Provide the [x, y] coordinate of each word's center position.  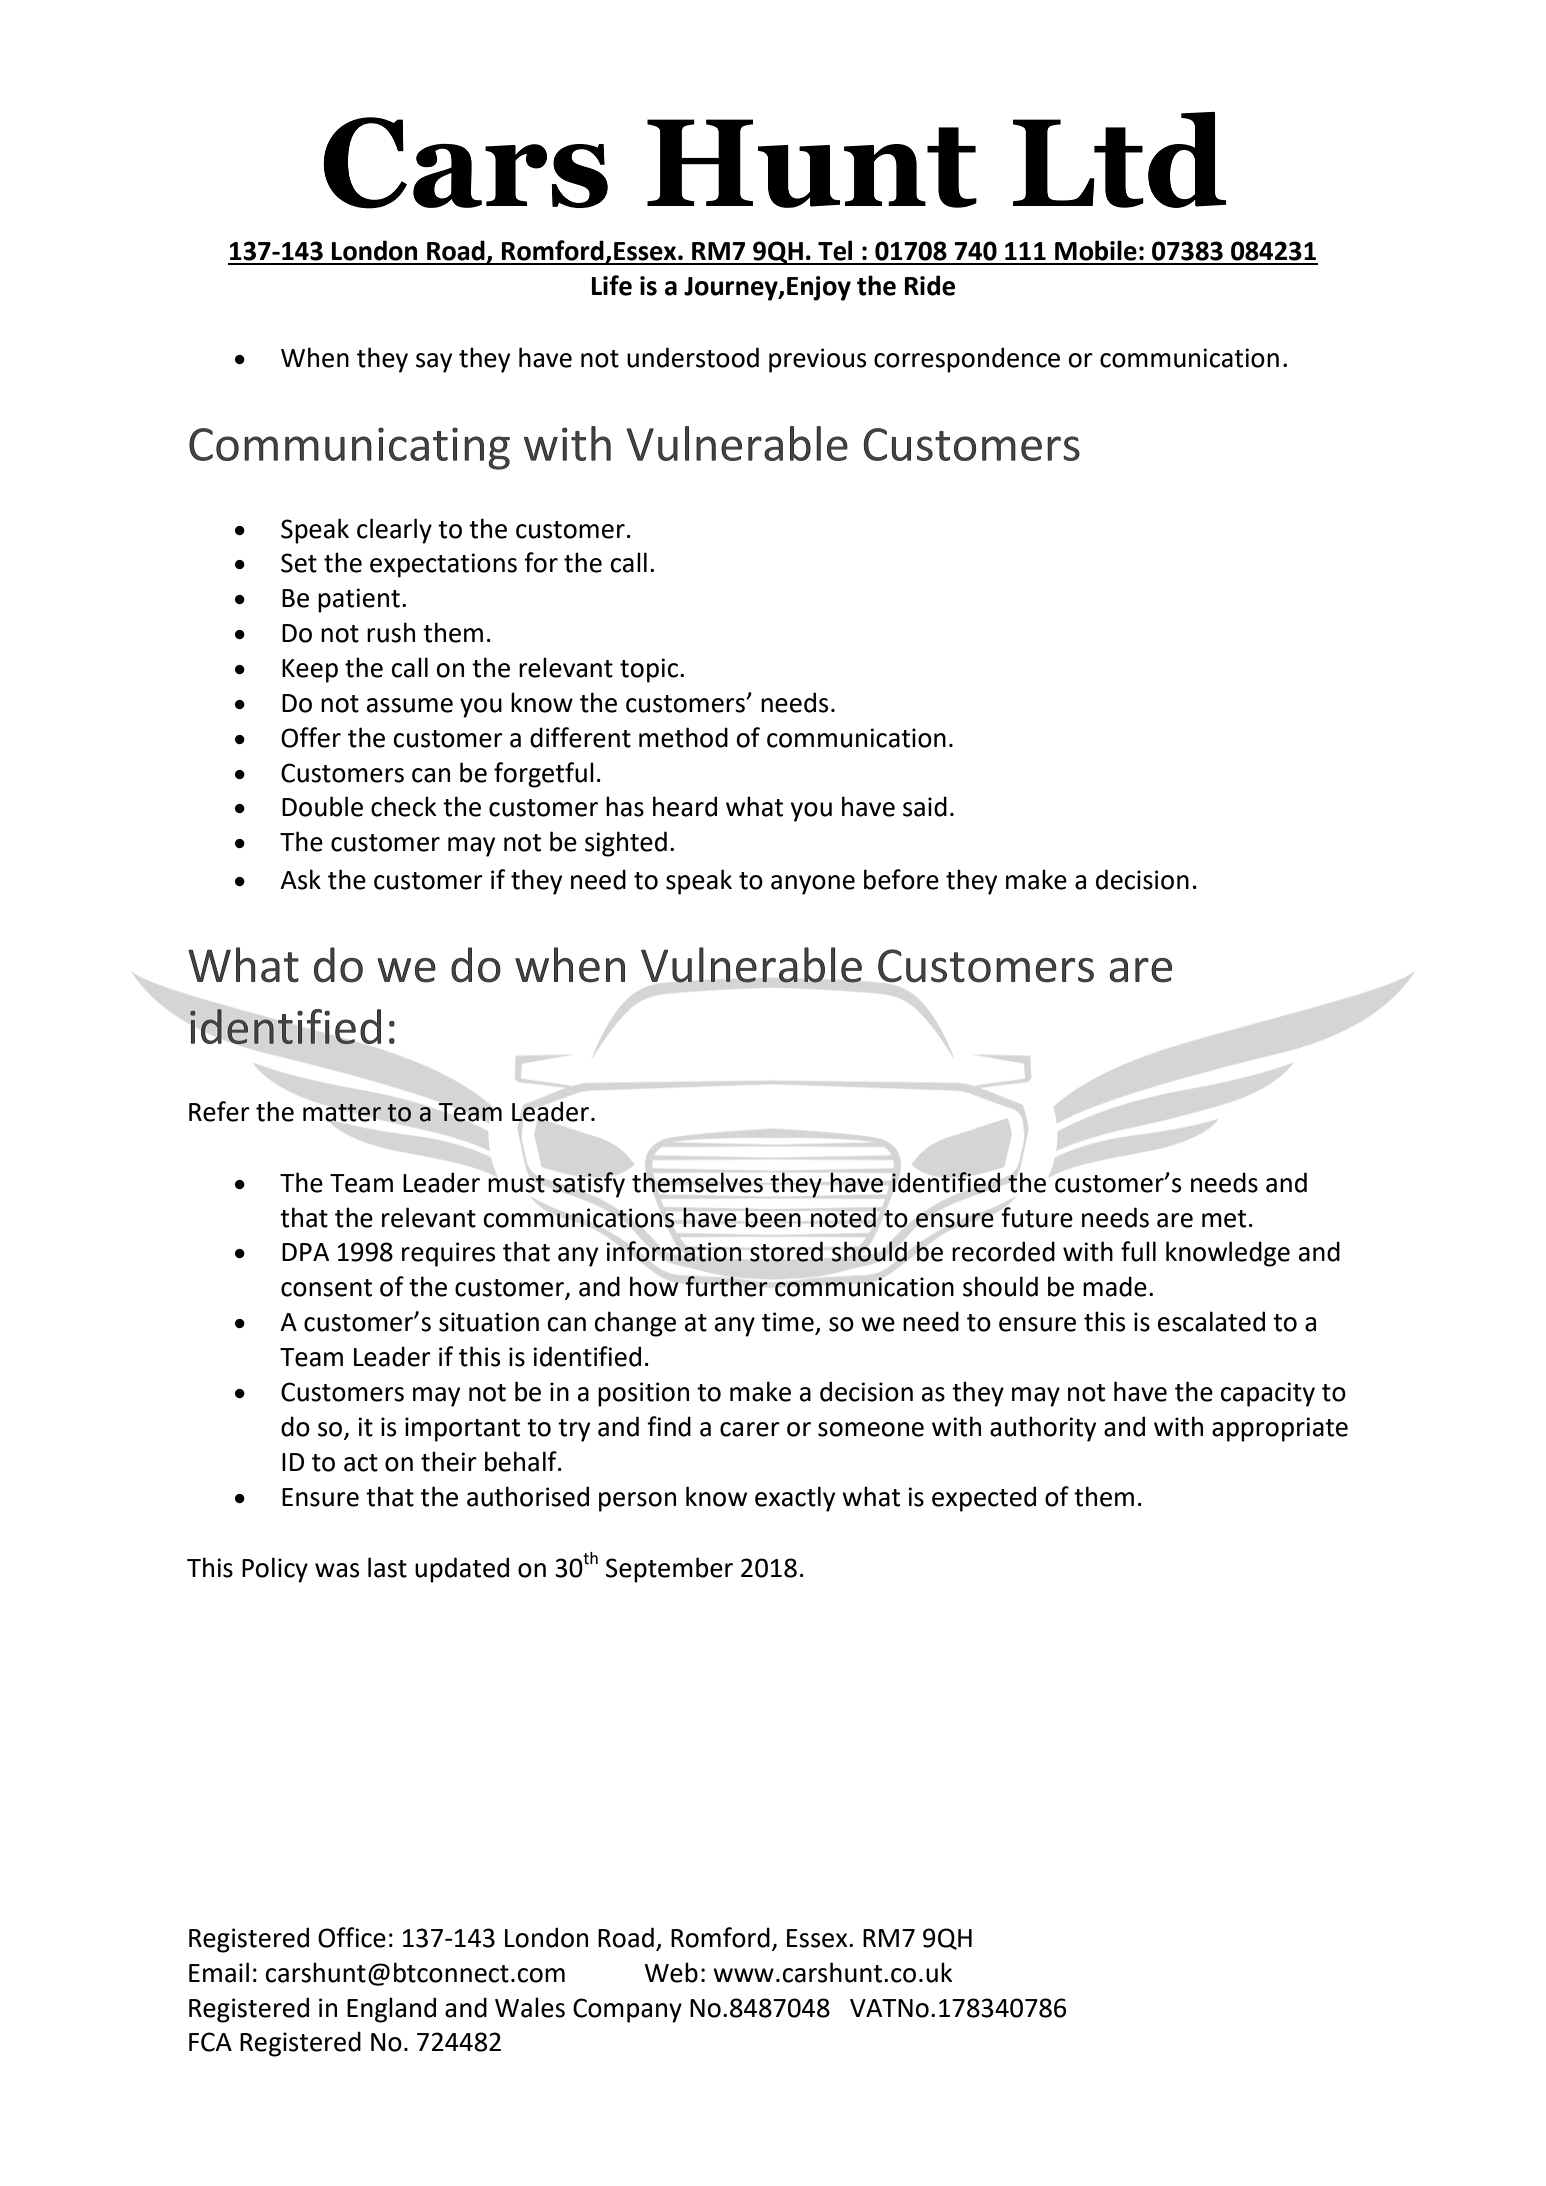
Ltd [1119, 160]
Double [322, 806]
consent [326, 1288]
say [434, 363]
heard [685, 806]
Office [352, 1937]
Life [612, 285]
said [925, 806]
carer [750, 1429]
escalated [1211, 1321]
